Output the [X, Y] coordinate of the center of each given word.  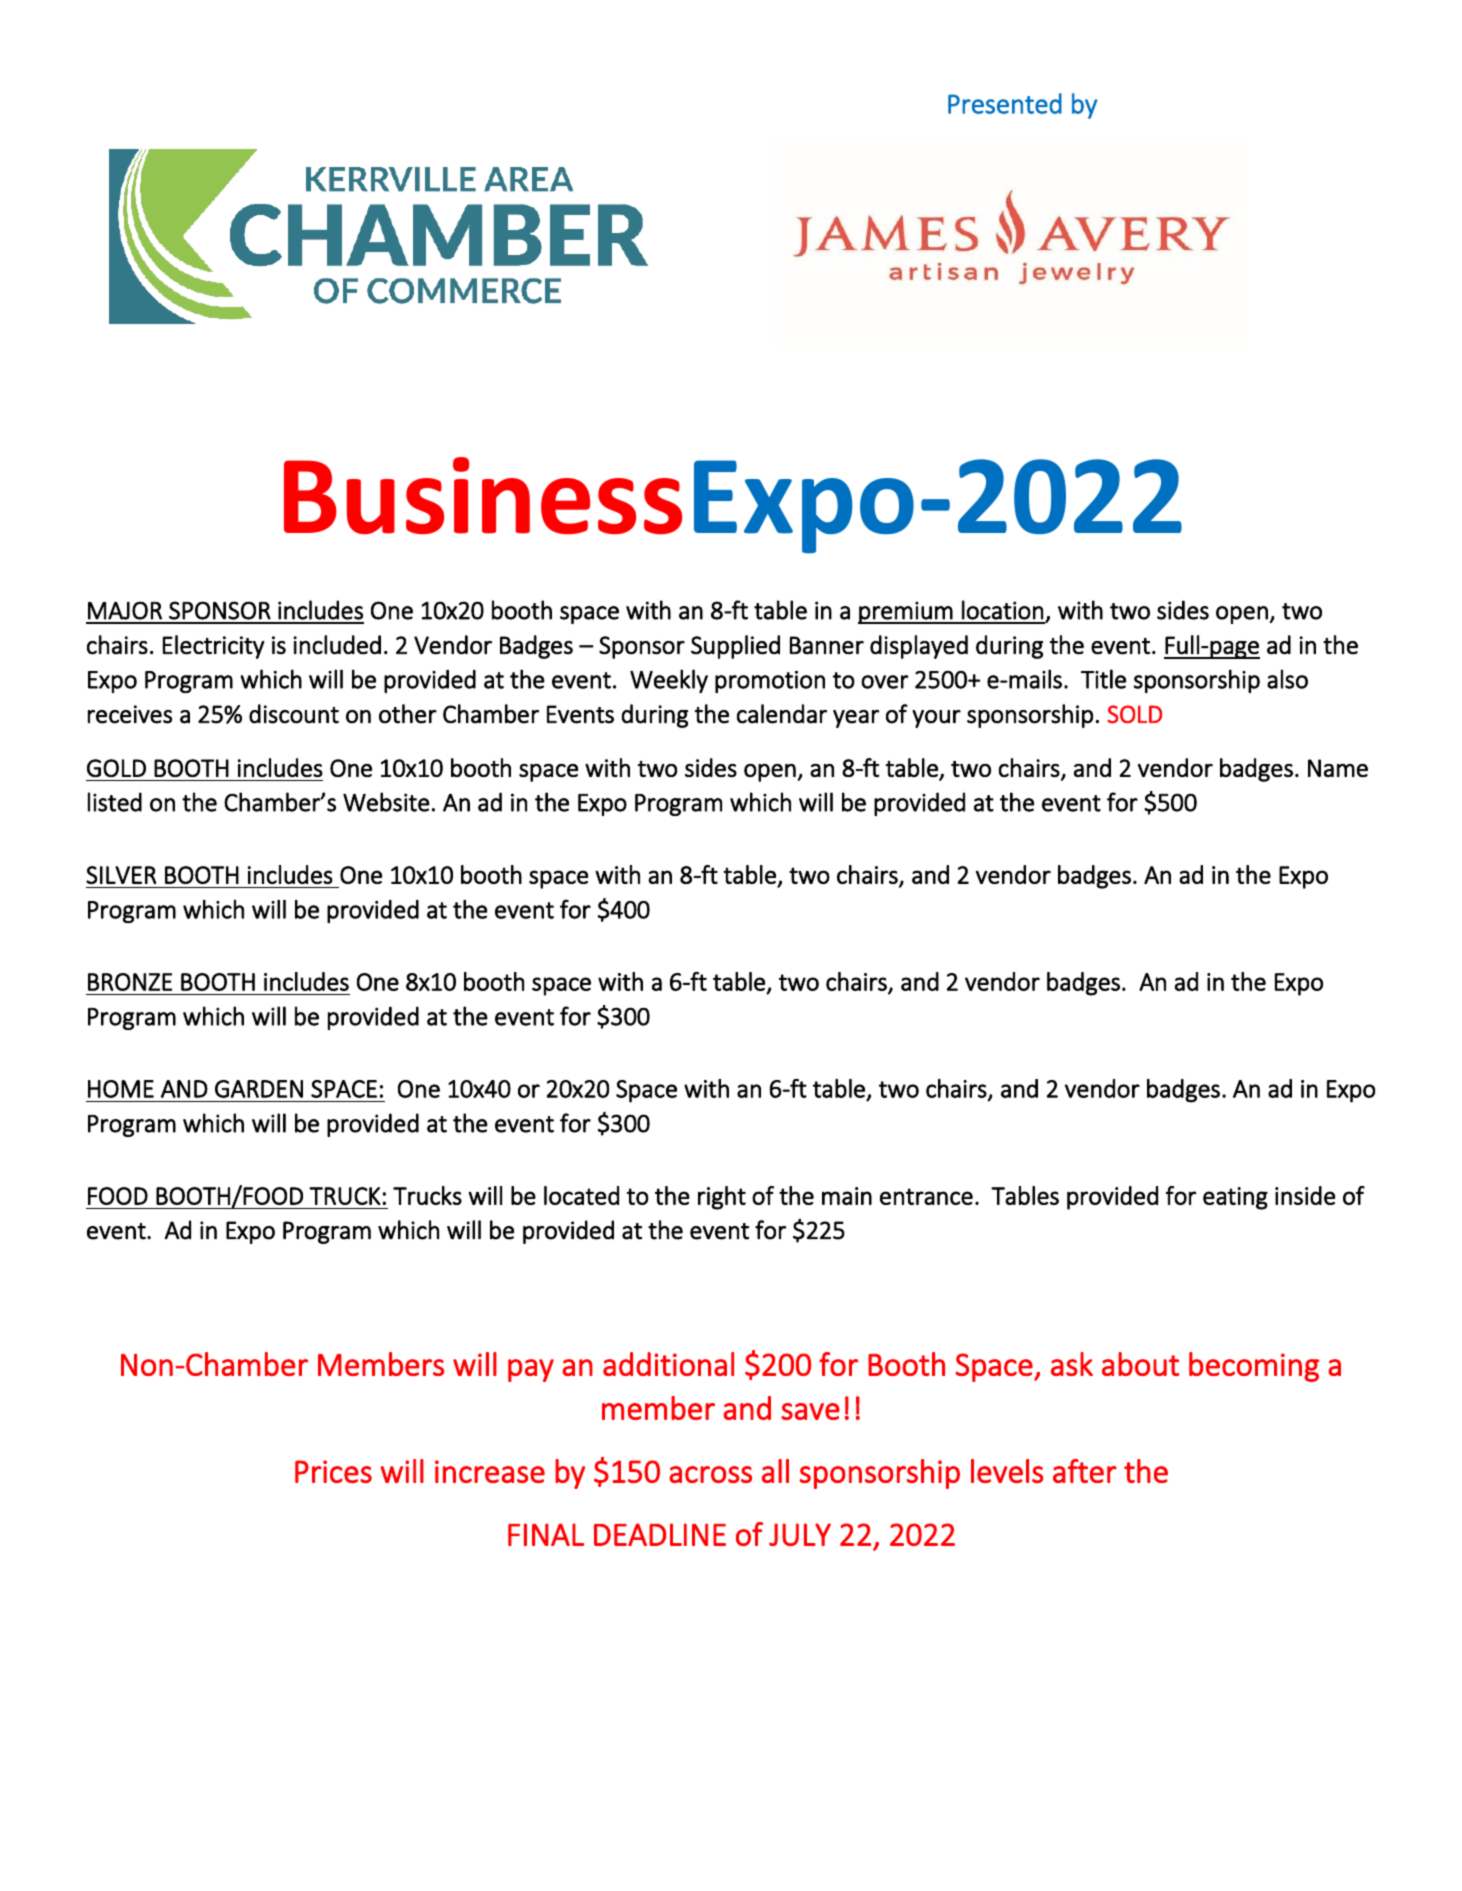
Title [1103, 679]
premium [906, 612]
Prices [333, 1471]
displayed [919, 647]
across [710, 1474]
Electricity [214, 647]
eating [1235, 1198]
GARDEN [259, 1089]
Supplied [735, 647]
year [856, 719]
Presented [1005, 103]
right [722, 1198]
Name [1338, 768]
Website [386, 802]
